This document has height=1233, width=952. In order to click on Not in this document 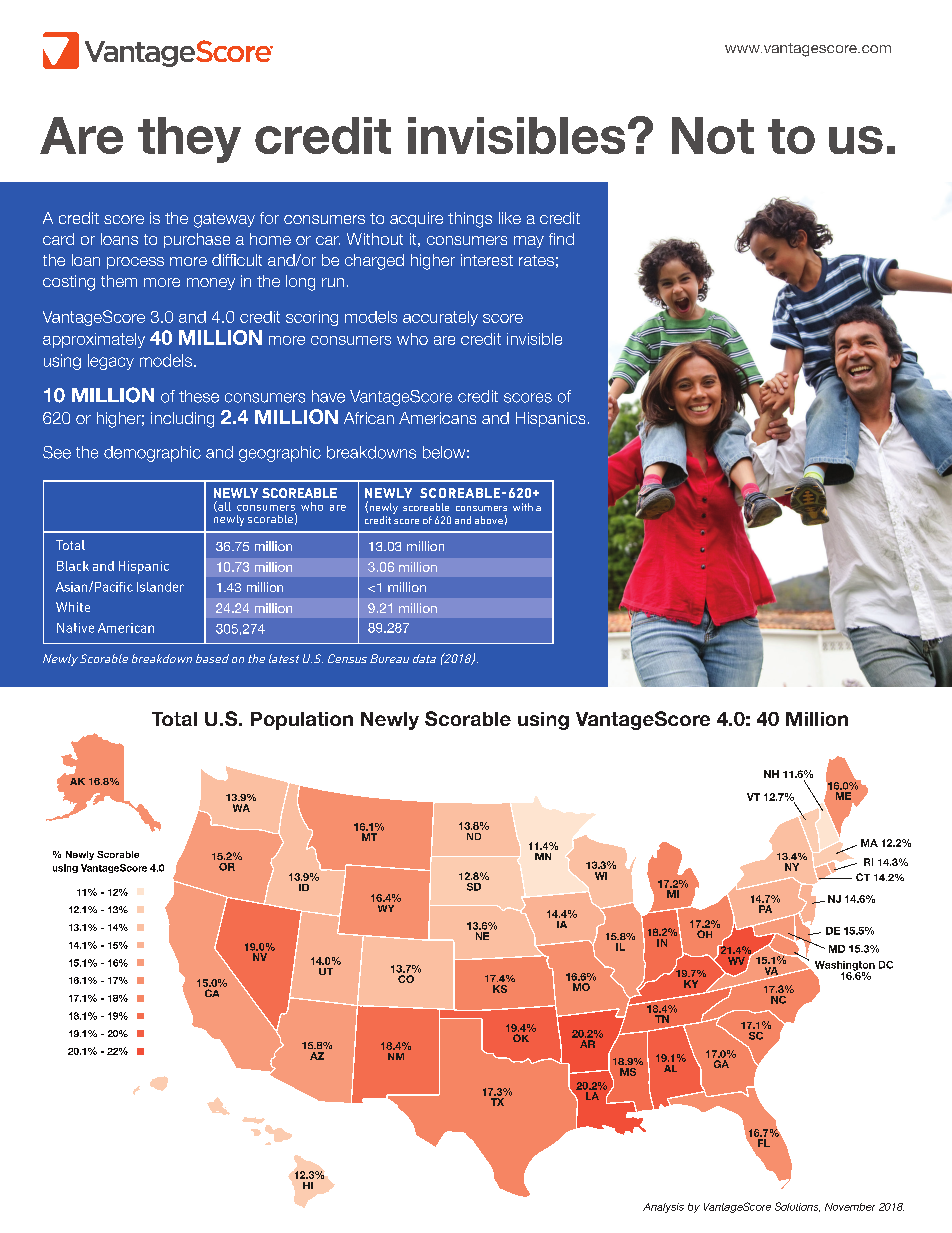, I will do `click(713, 135)`.
